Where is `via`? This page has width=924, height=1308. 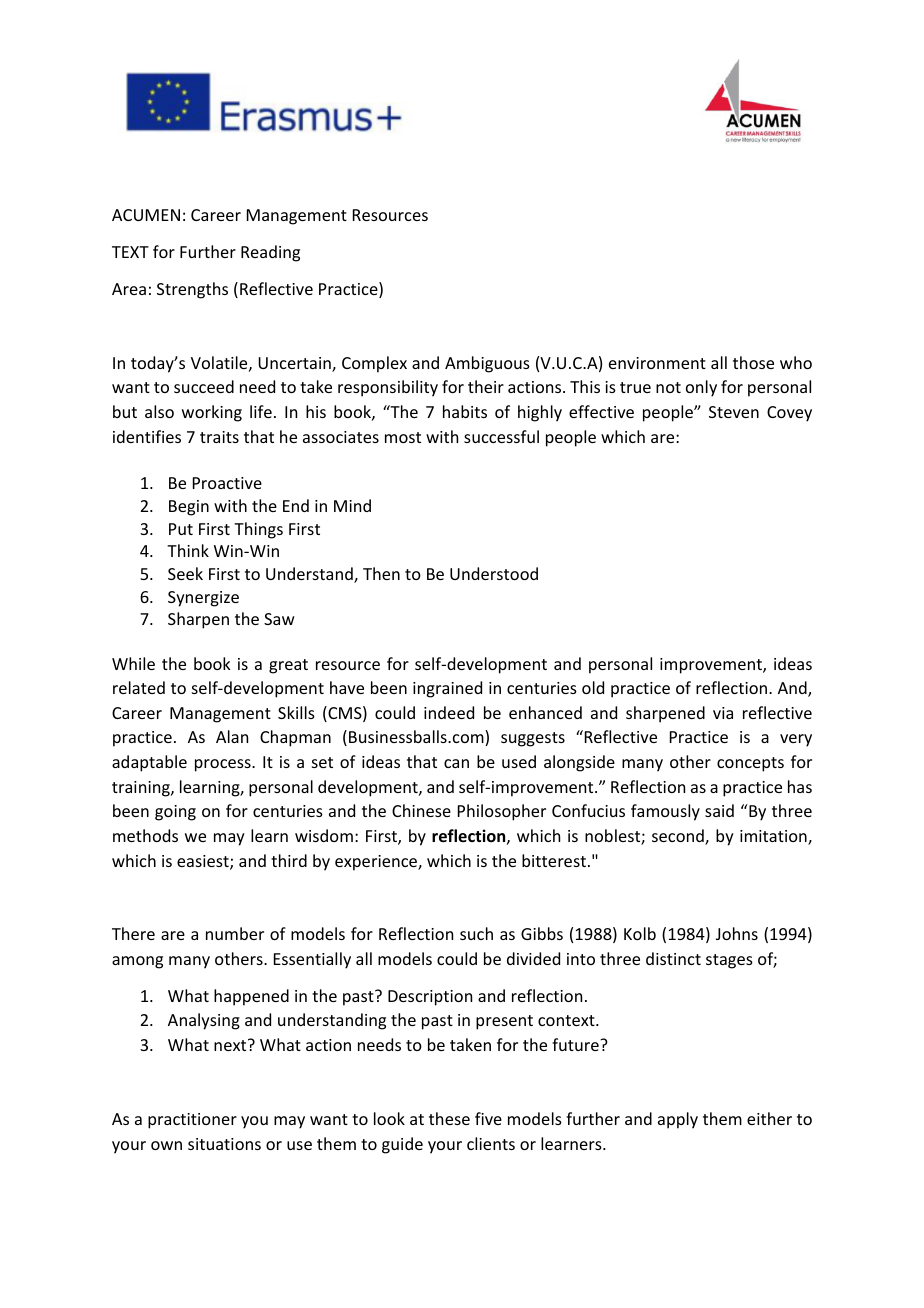 via is located at coordinates (723, 713).
